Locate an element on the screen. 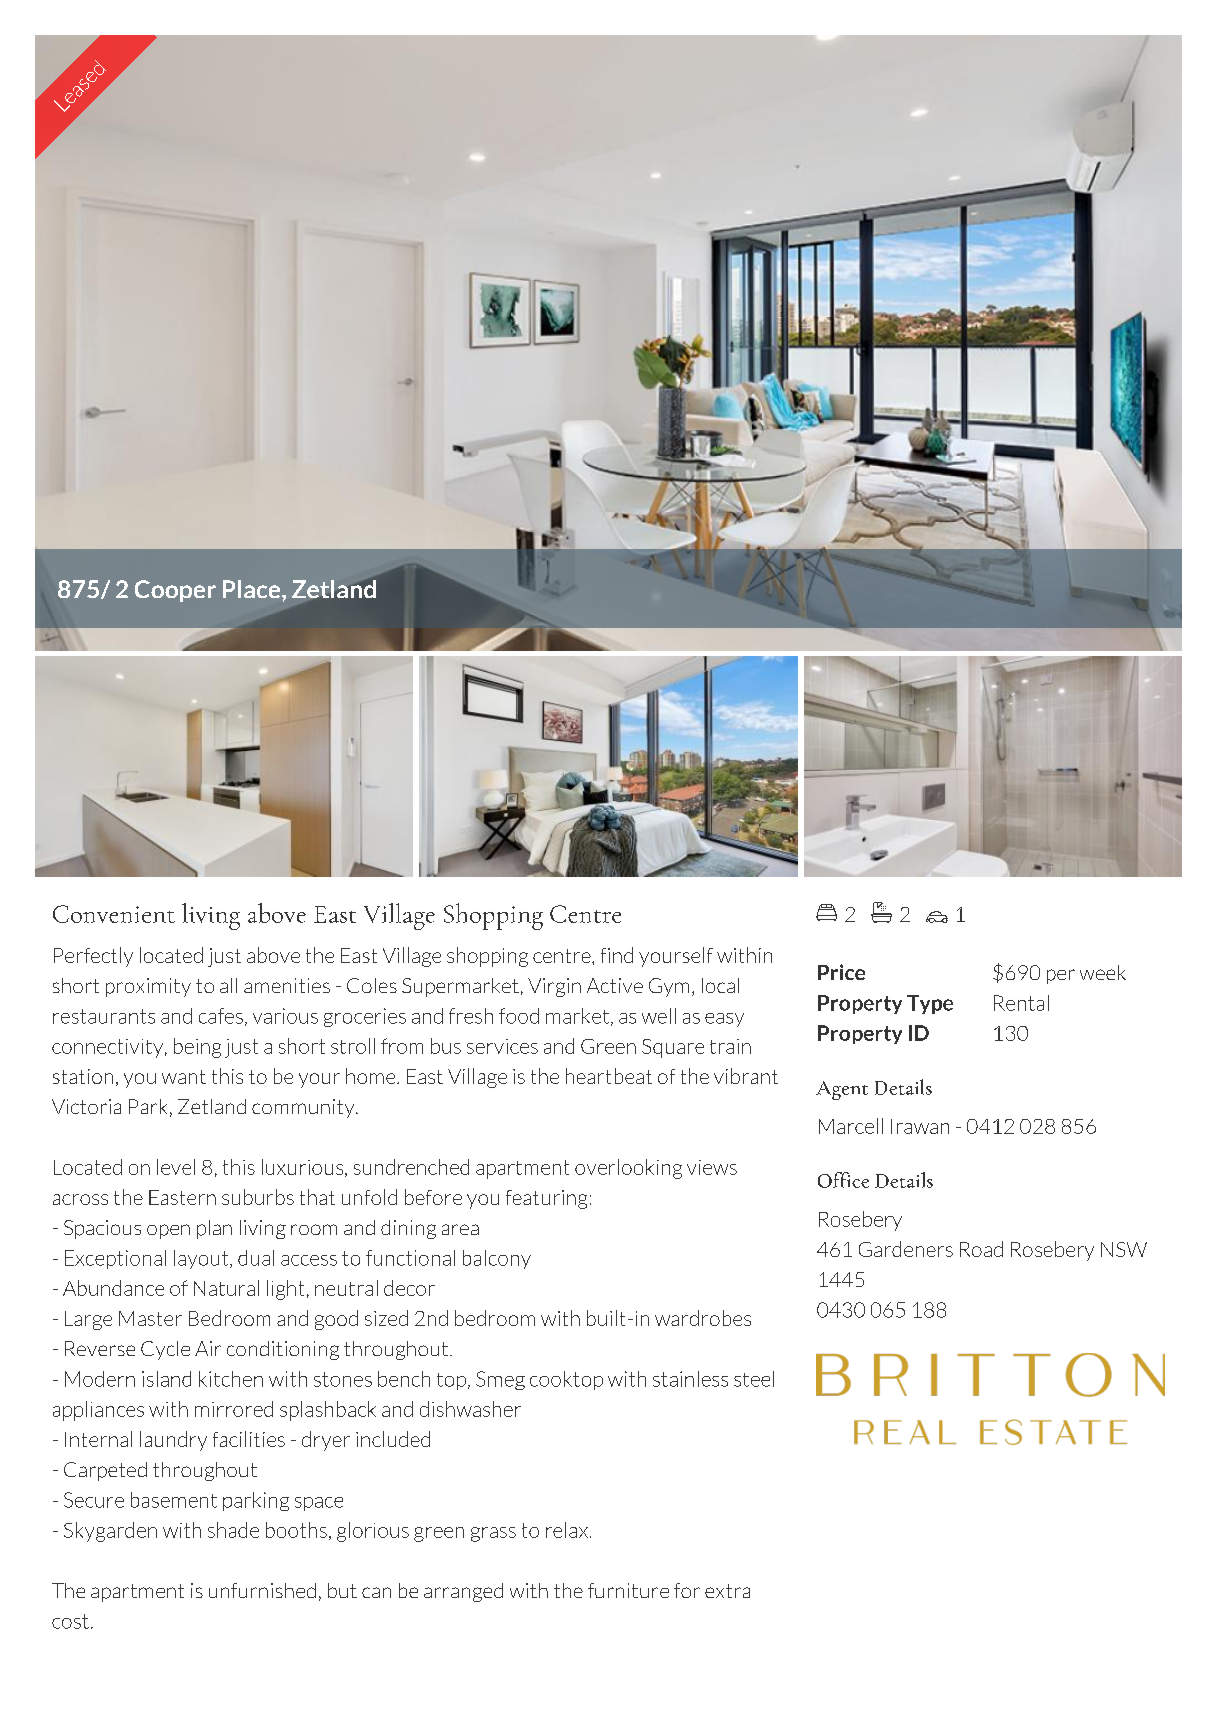 The image size is (1217, 1715). Rental is located at coordinates (1021, 1003).
